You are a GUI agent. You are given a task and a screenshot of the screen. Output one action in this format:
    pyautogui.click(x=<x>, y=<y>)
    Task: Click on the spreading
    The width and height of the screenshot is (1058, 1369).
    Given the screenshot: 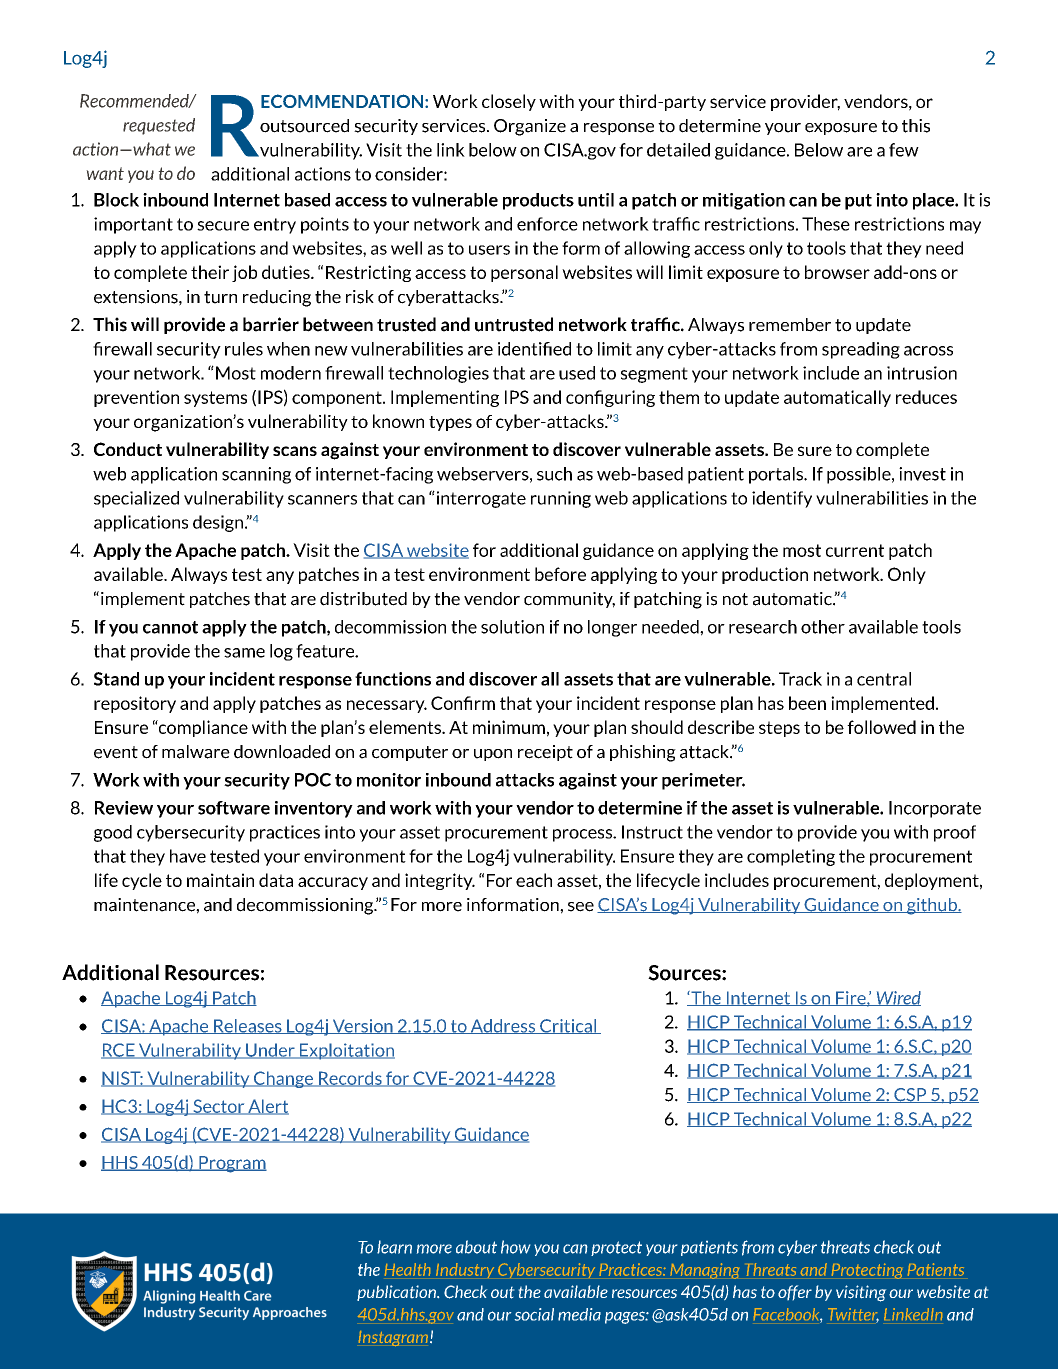 What is the action you would take?
    pyautogui.click(x=861, y=350)
